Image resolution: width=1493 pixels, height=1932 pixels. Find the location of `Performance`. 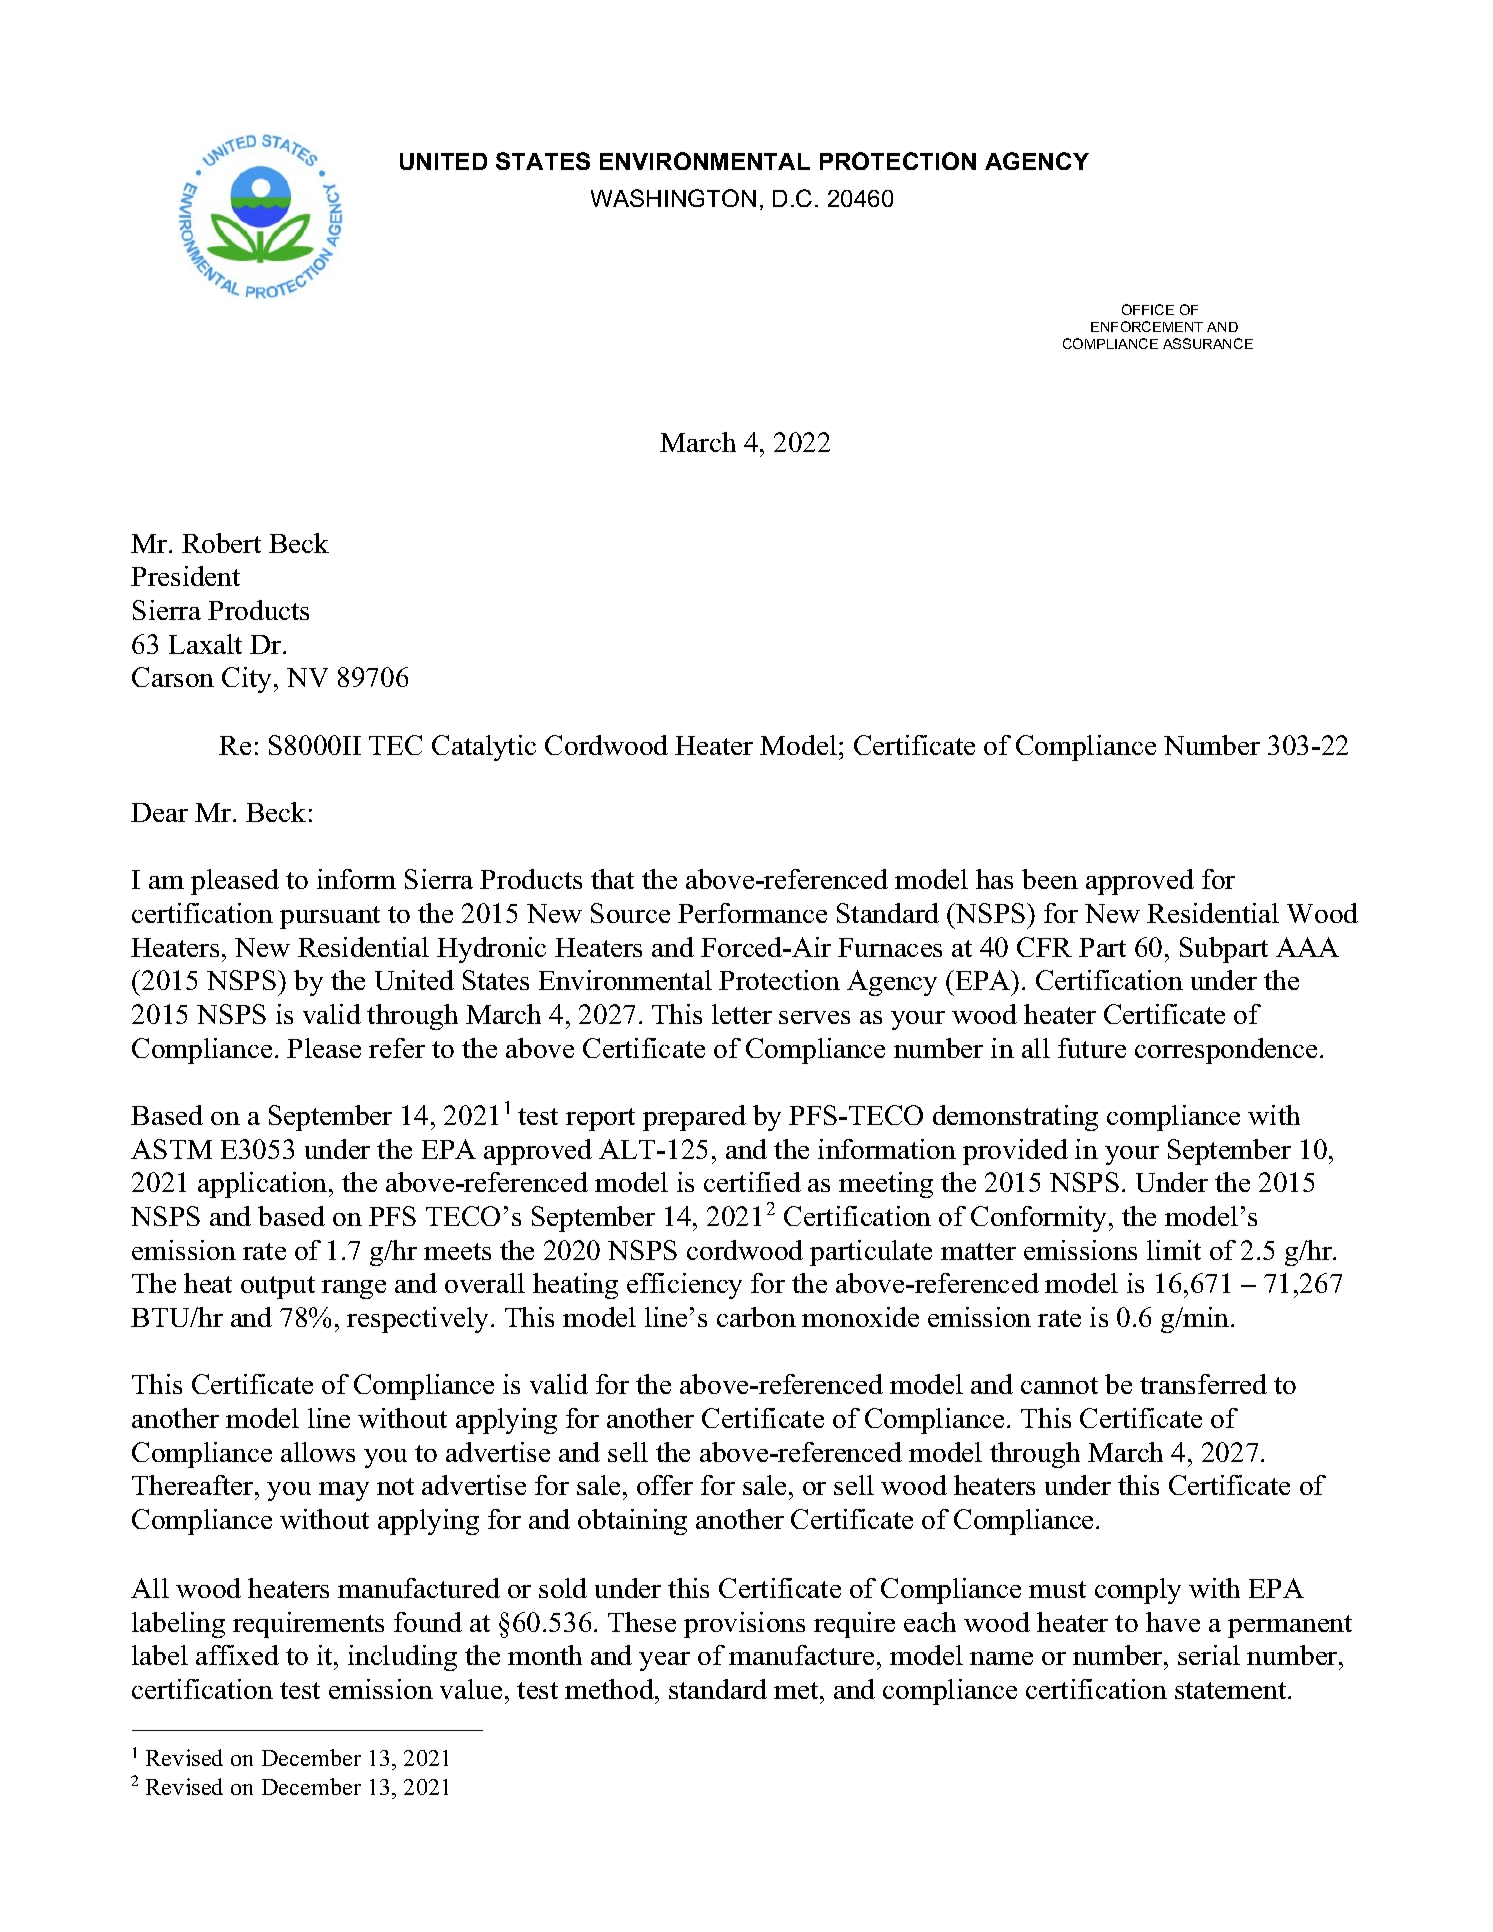

Performance is located at coordinates (752, 913).
